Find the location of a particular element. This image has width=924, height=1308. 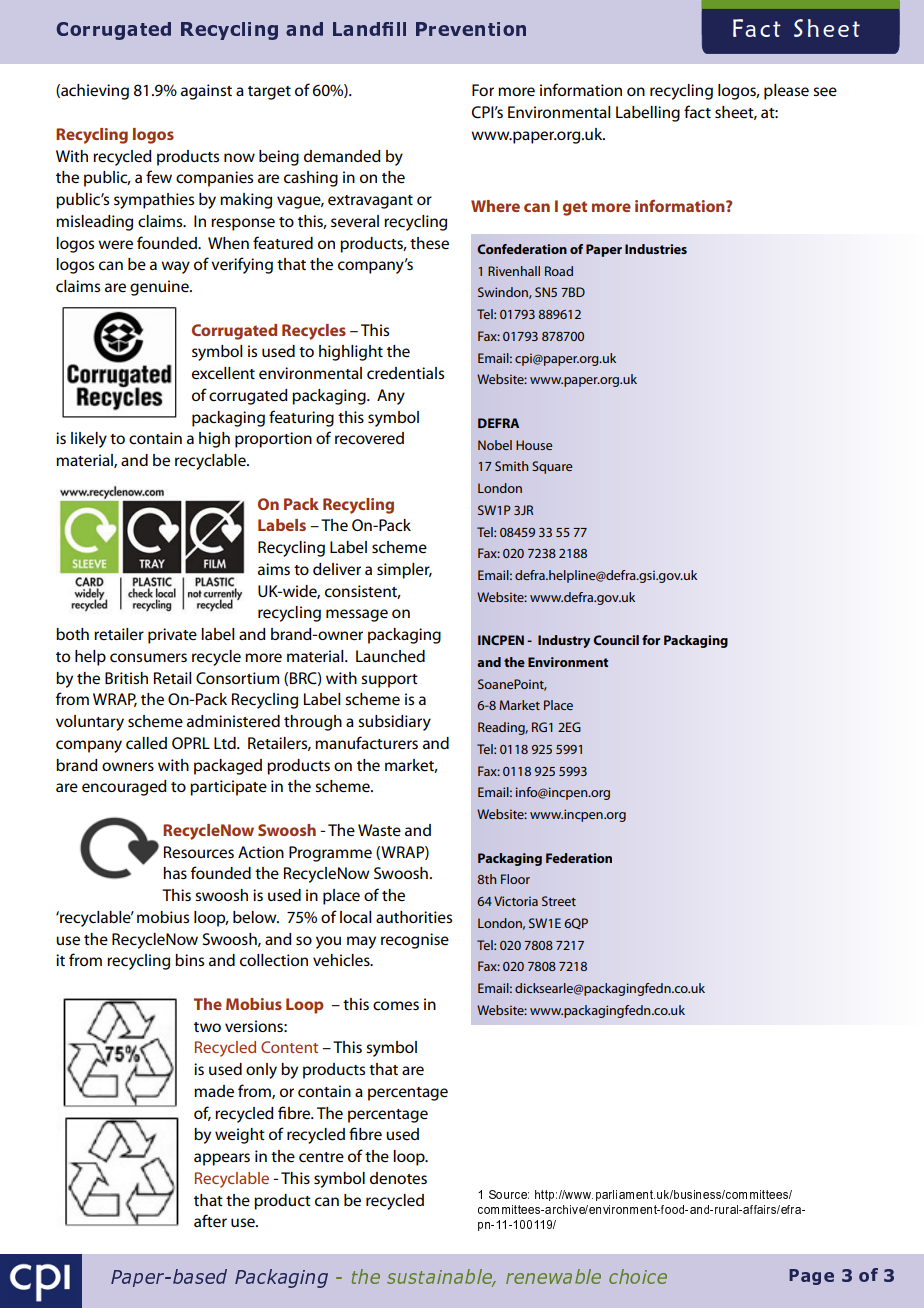

Launched is located at coordinates (390, 656).
